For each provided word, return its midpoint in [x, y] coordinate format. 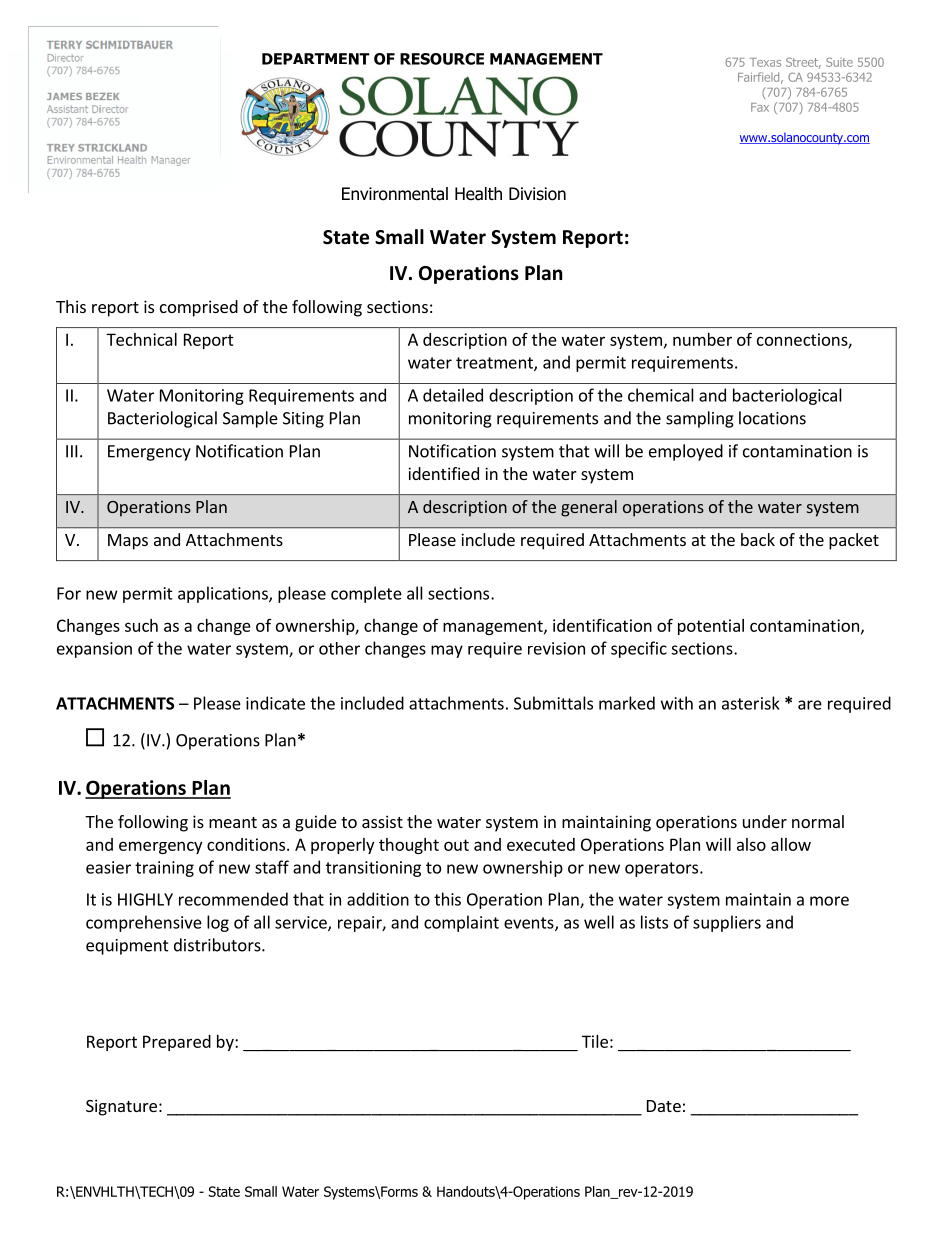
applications [224, 594]
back [758, 539]
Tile [595, 1041]
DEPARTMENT [316, 59]
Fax [760, 107]
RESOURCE [442, 59]
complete [366, 594]
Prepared [177, 1043]
